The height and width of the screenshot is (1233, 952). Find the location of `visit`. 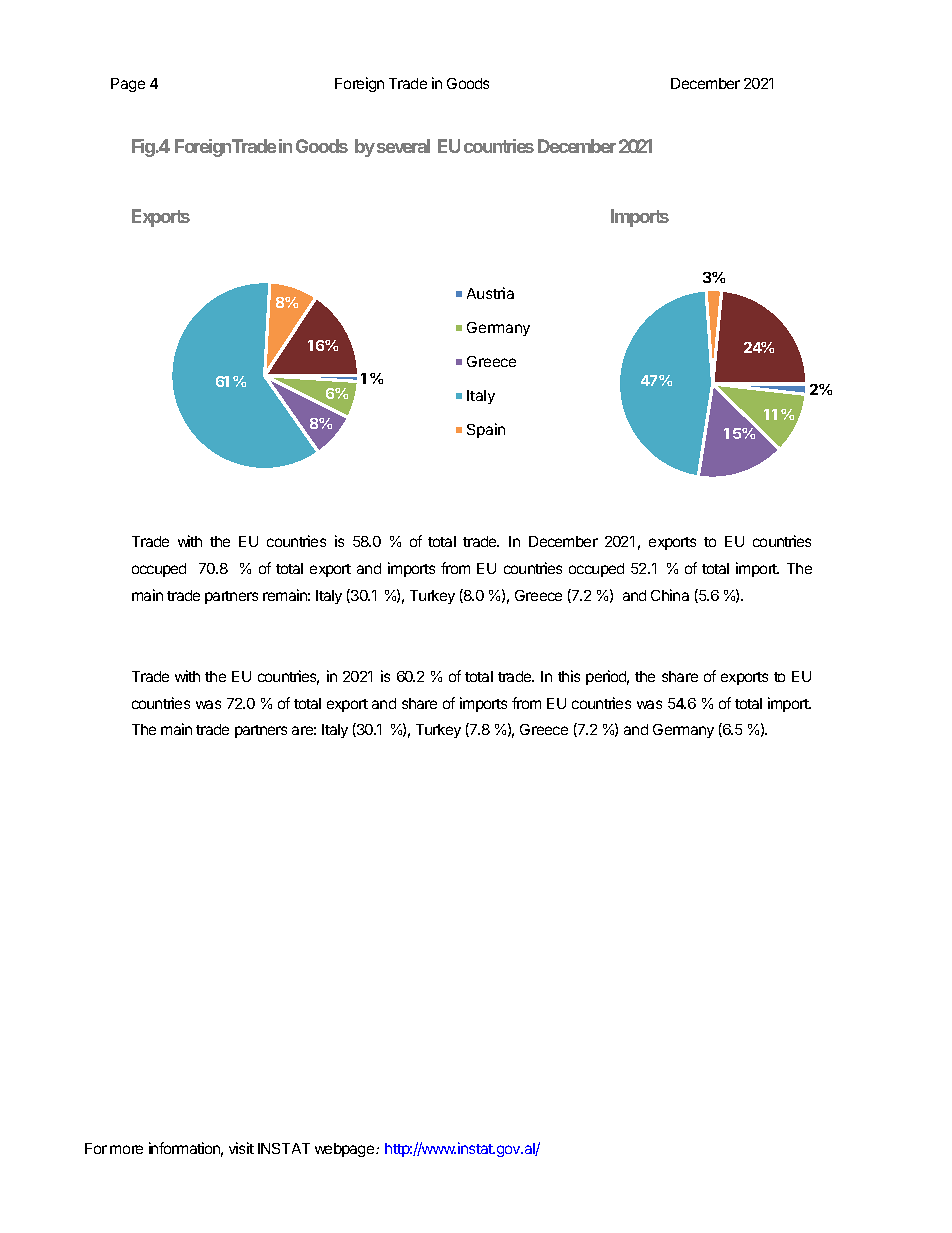

visit is located at coordinates (241, 1148).
